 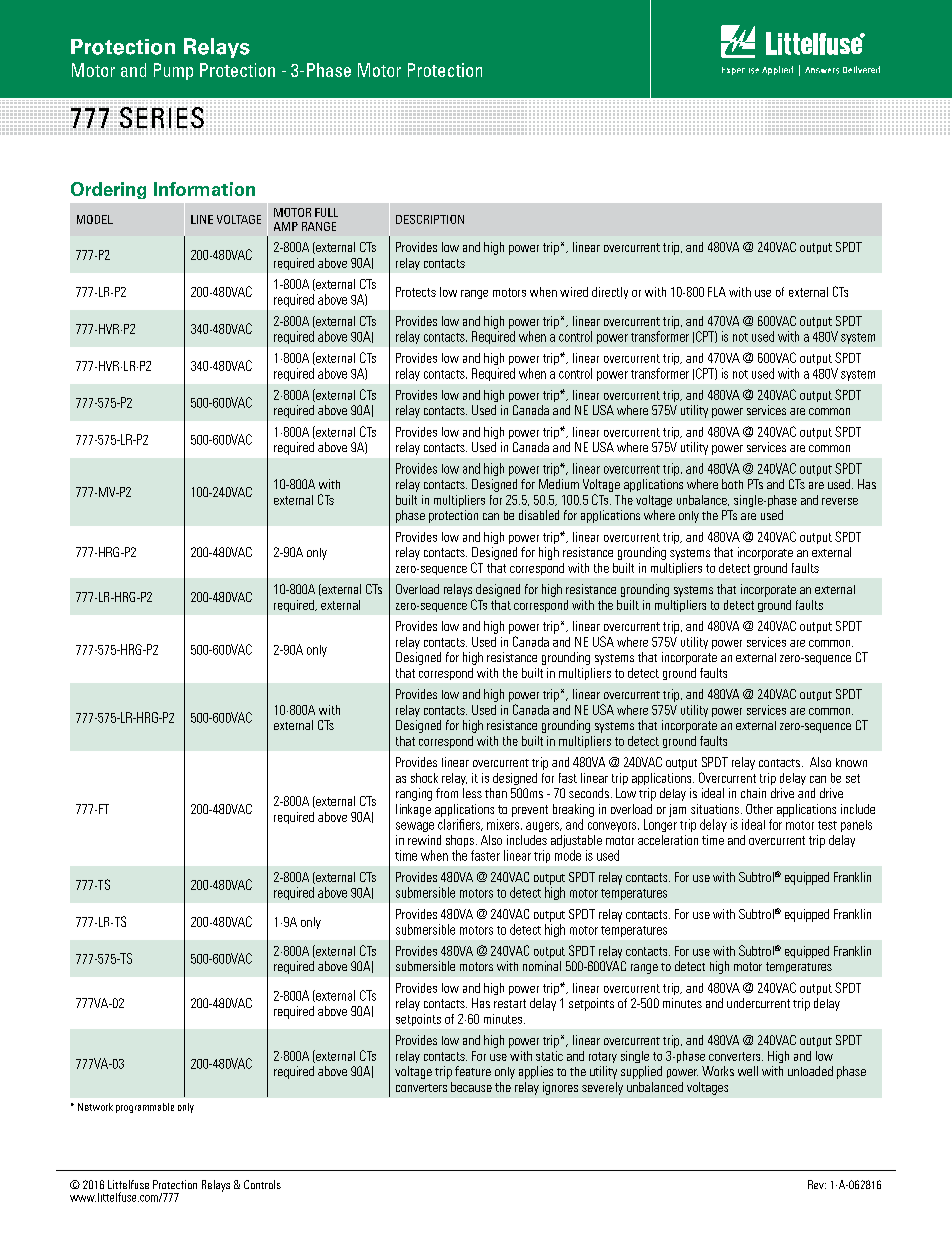 What do you see at coordinates (717, 292) in the screenshot?
I see `FLA` at bounding box center [717, 292].
